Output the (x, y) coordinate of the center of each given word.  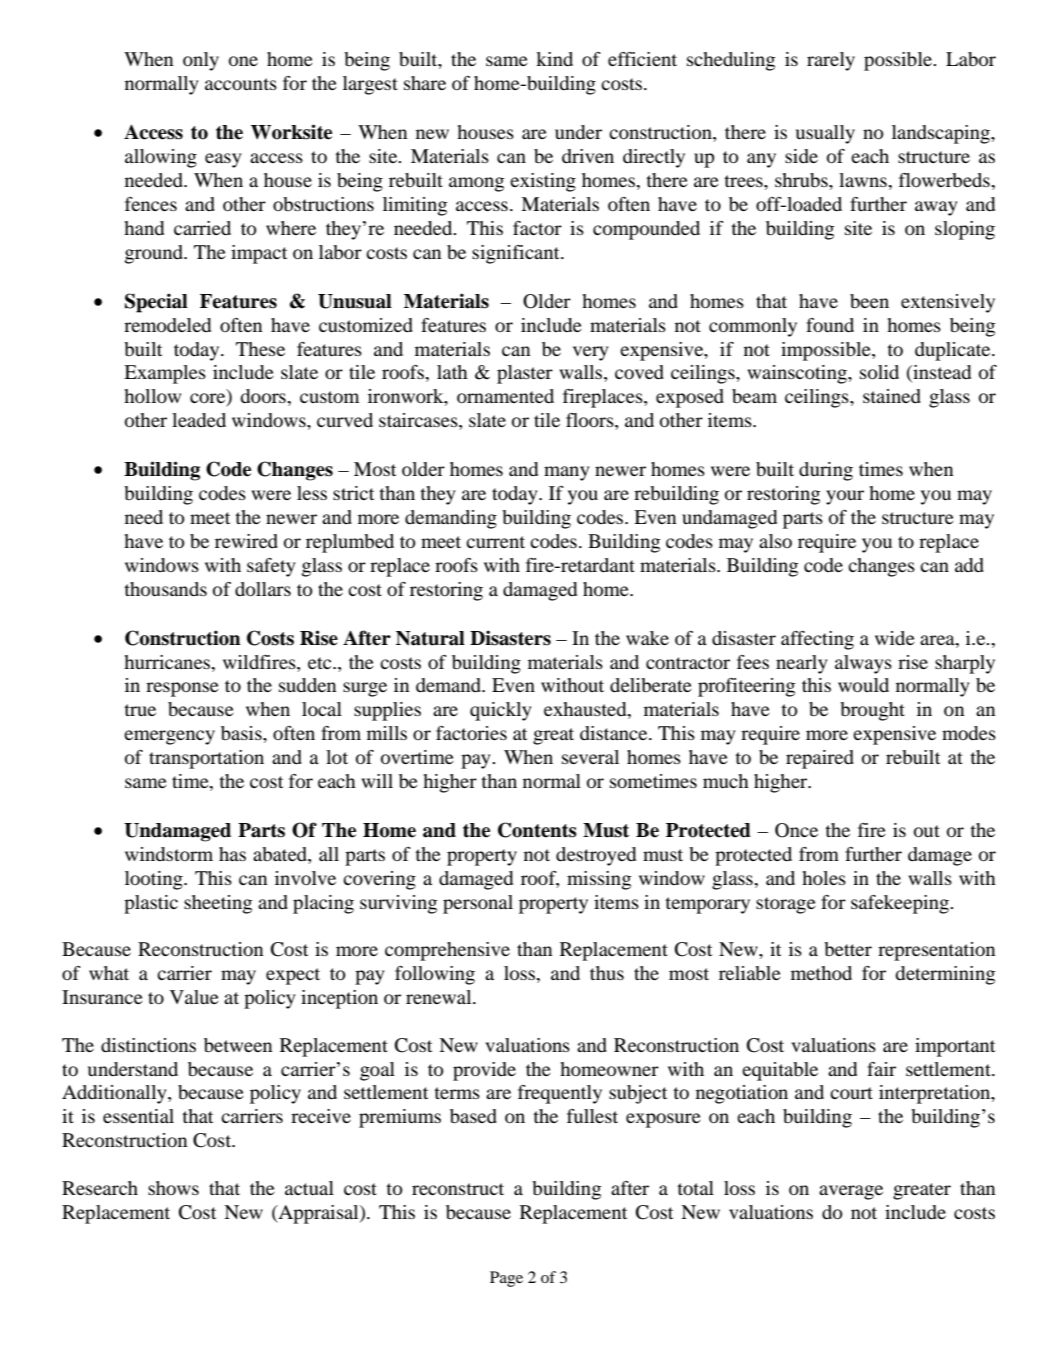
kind (554, 59)
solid (879, 372)
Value (194, 997)
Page (506, 1279)
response (182, 689)
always (863, 664)
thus (607, 973)
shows (173, 1188)
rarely (831, 61)
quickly (501, 711)
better (848, 949)
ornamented (505, 396)
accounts (241, 84)
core (209, 399)
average (851, 1192)
